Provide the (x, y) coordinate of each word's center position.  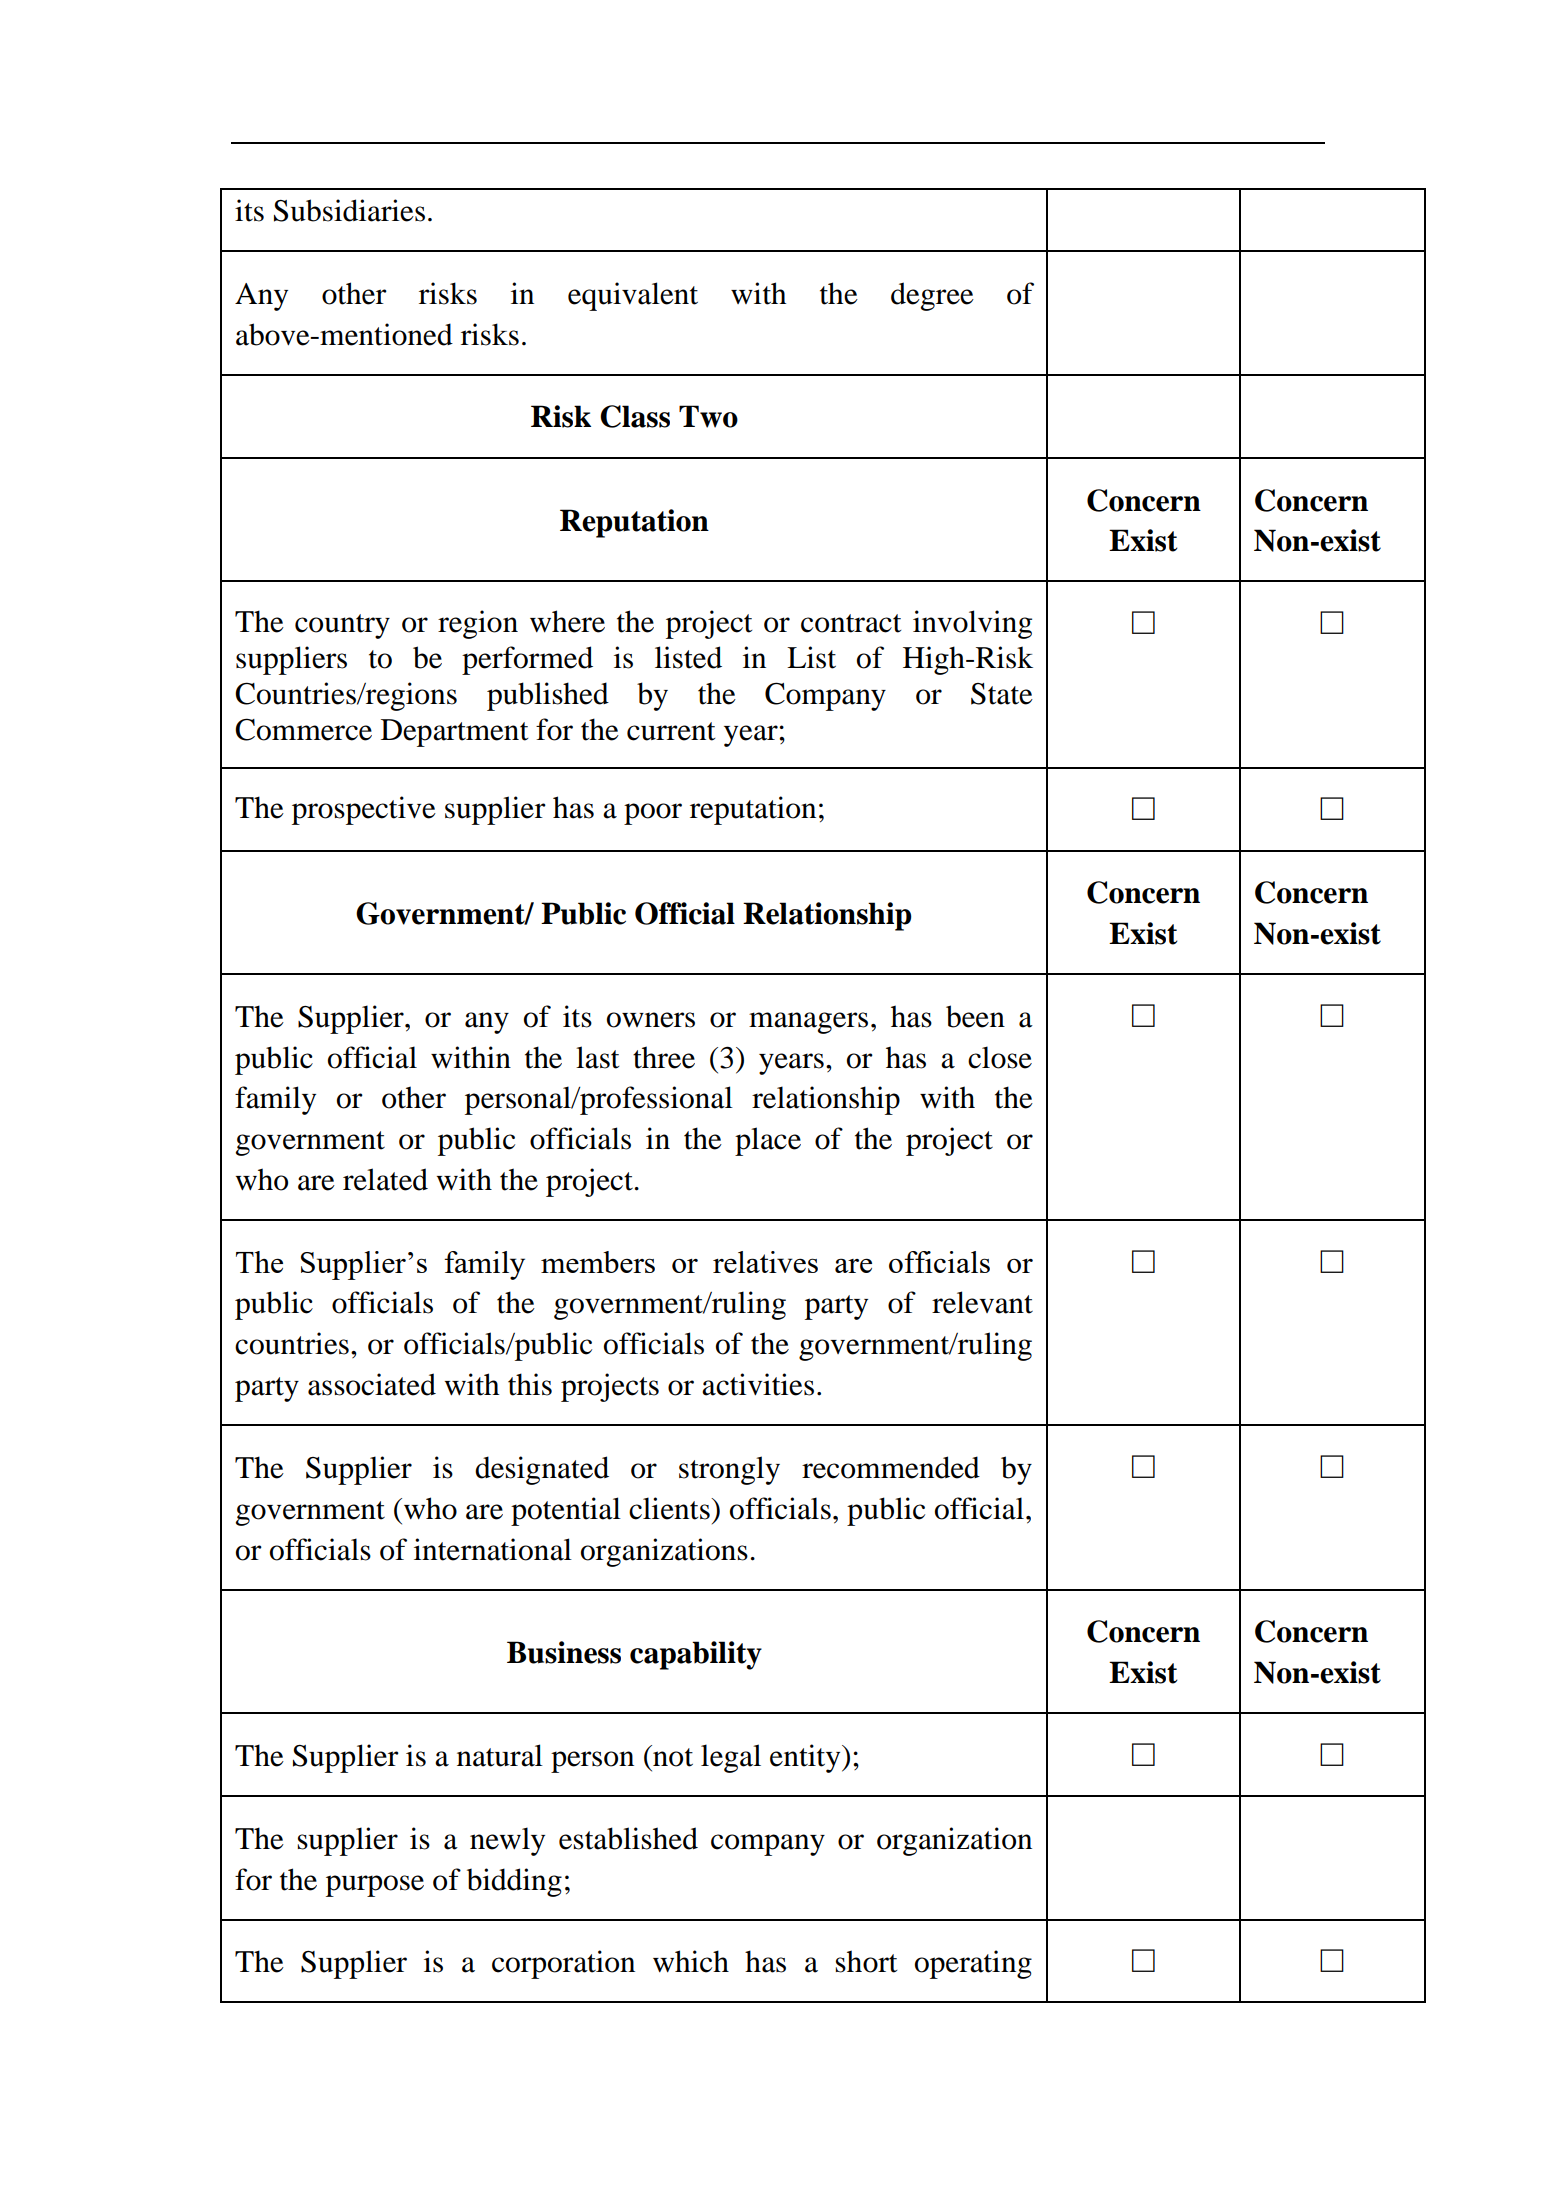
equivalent (633, 296)
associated (372, 1384)
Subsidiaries (349, 210)
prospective (364, 810)
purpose (375, 1886)
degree (932, 296)
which (691, 1961)
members (598, 1262)
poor (653, 814)
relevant (982, 1302)
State (1002, 694)
